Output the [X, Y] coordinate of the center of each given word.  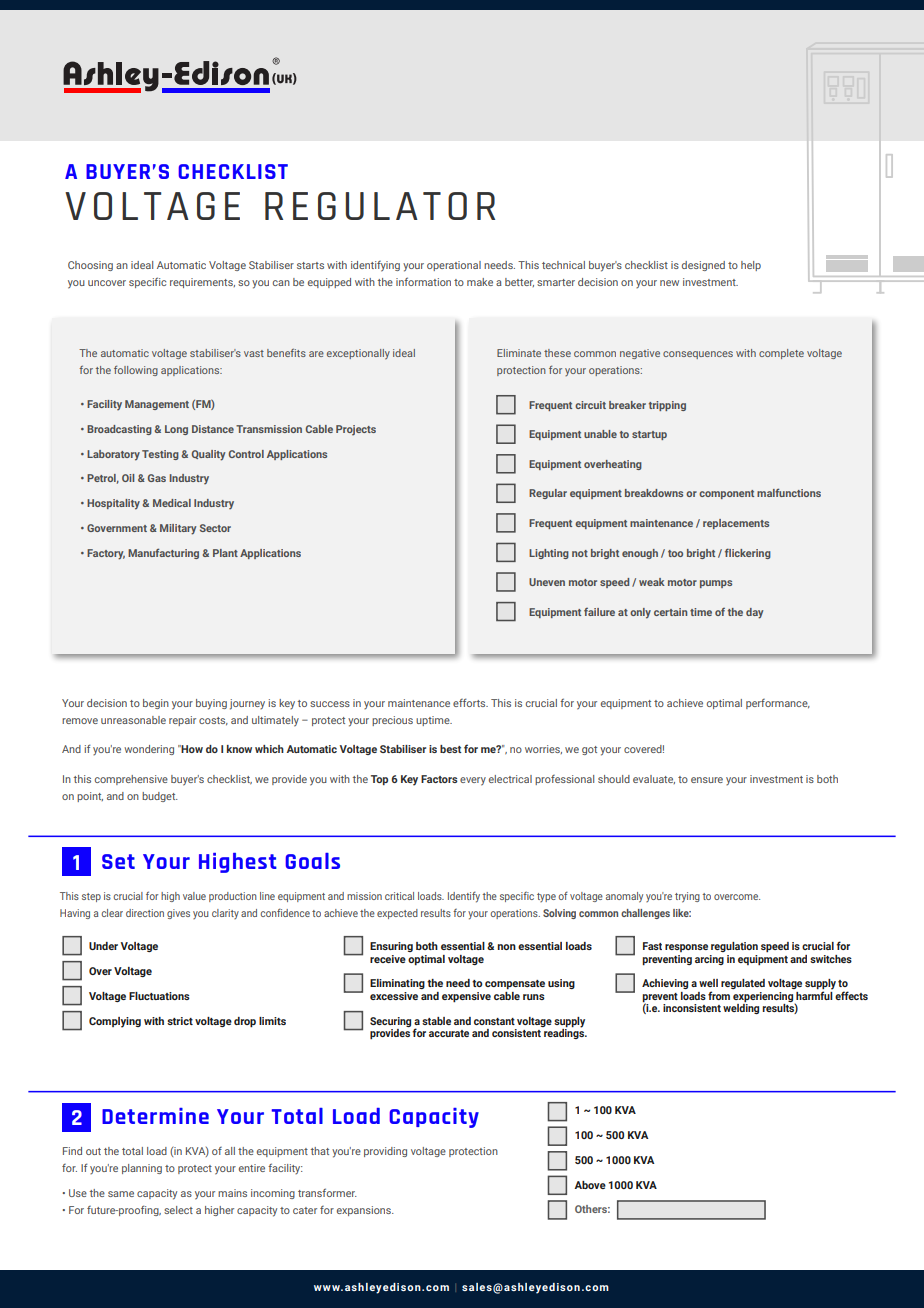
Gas [157, 478]
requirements [202, 283]
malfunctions [789, 492]
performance [778, 704]
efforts [470, 702]
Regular [548, 494]
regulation [734, 947]
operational [454, 266]
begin [156, 704]
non [506, 947]
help [751, 266]
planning [142, 1169]
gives [178, 914]
